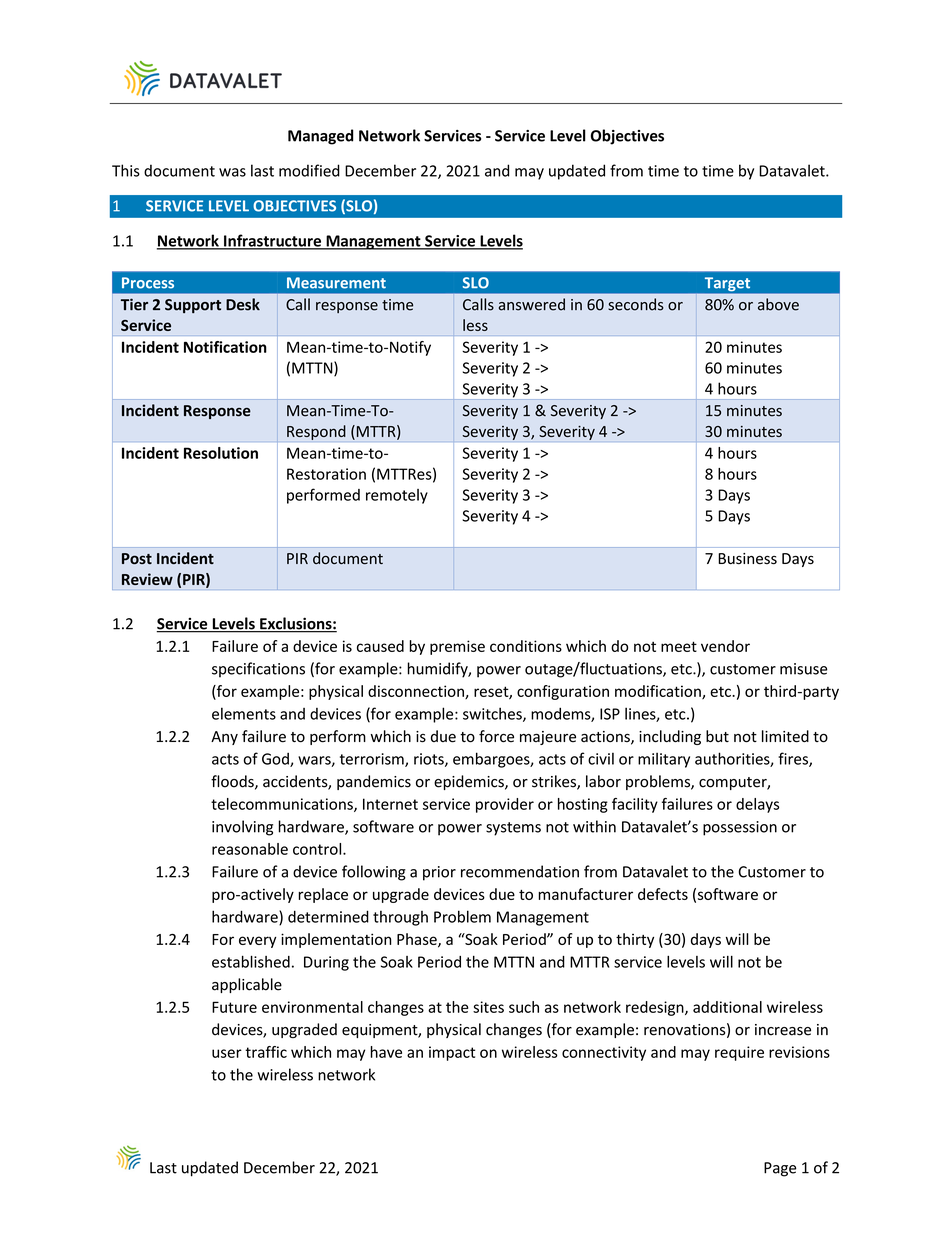 Image resolution: width=952 pixels, height=1233 pixels. I want to click on defects, so click(663, 894).
